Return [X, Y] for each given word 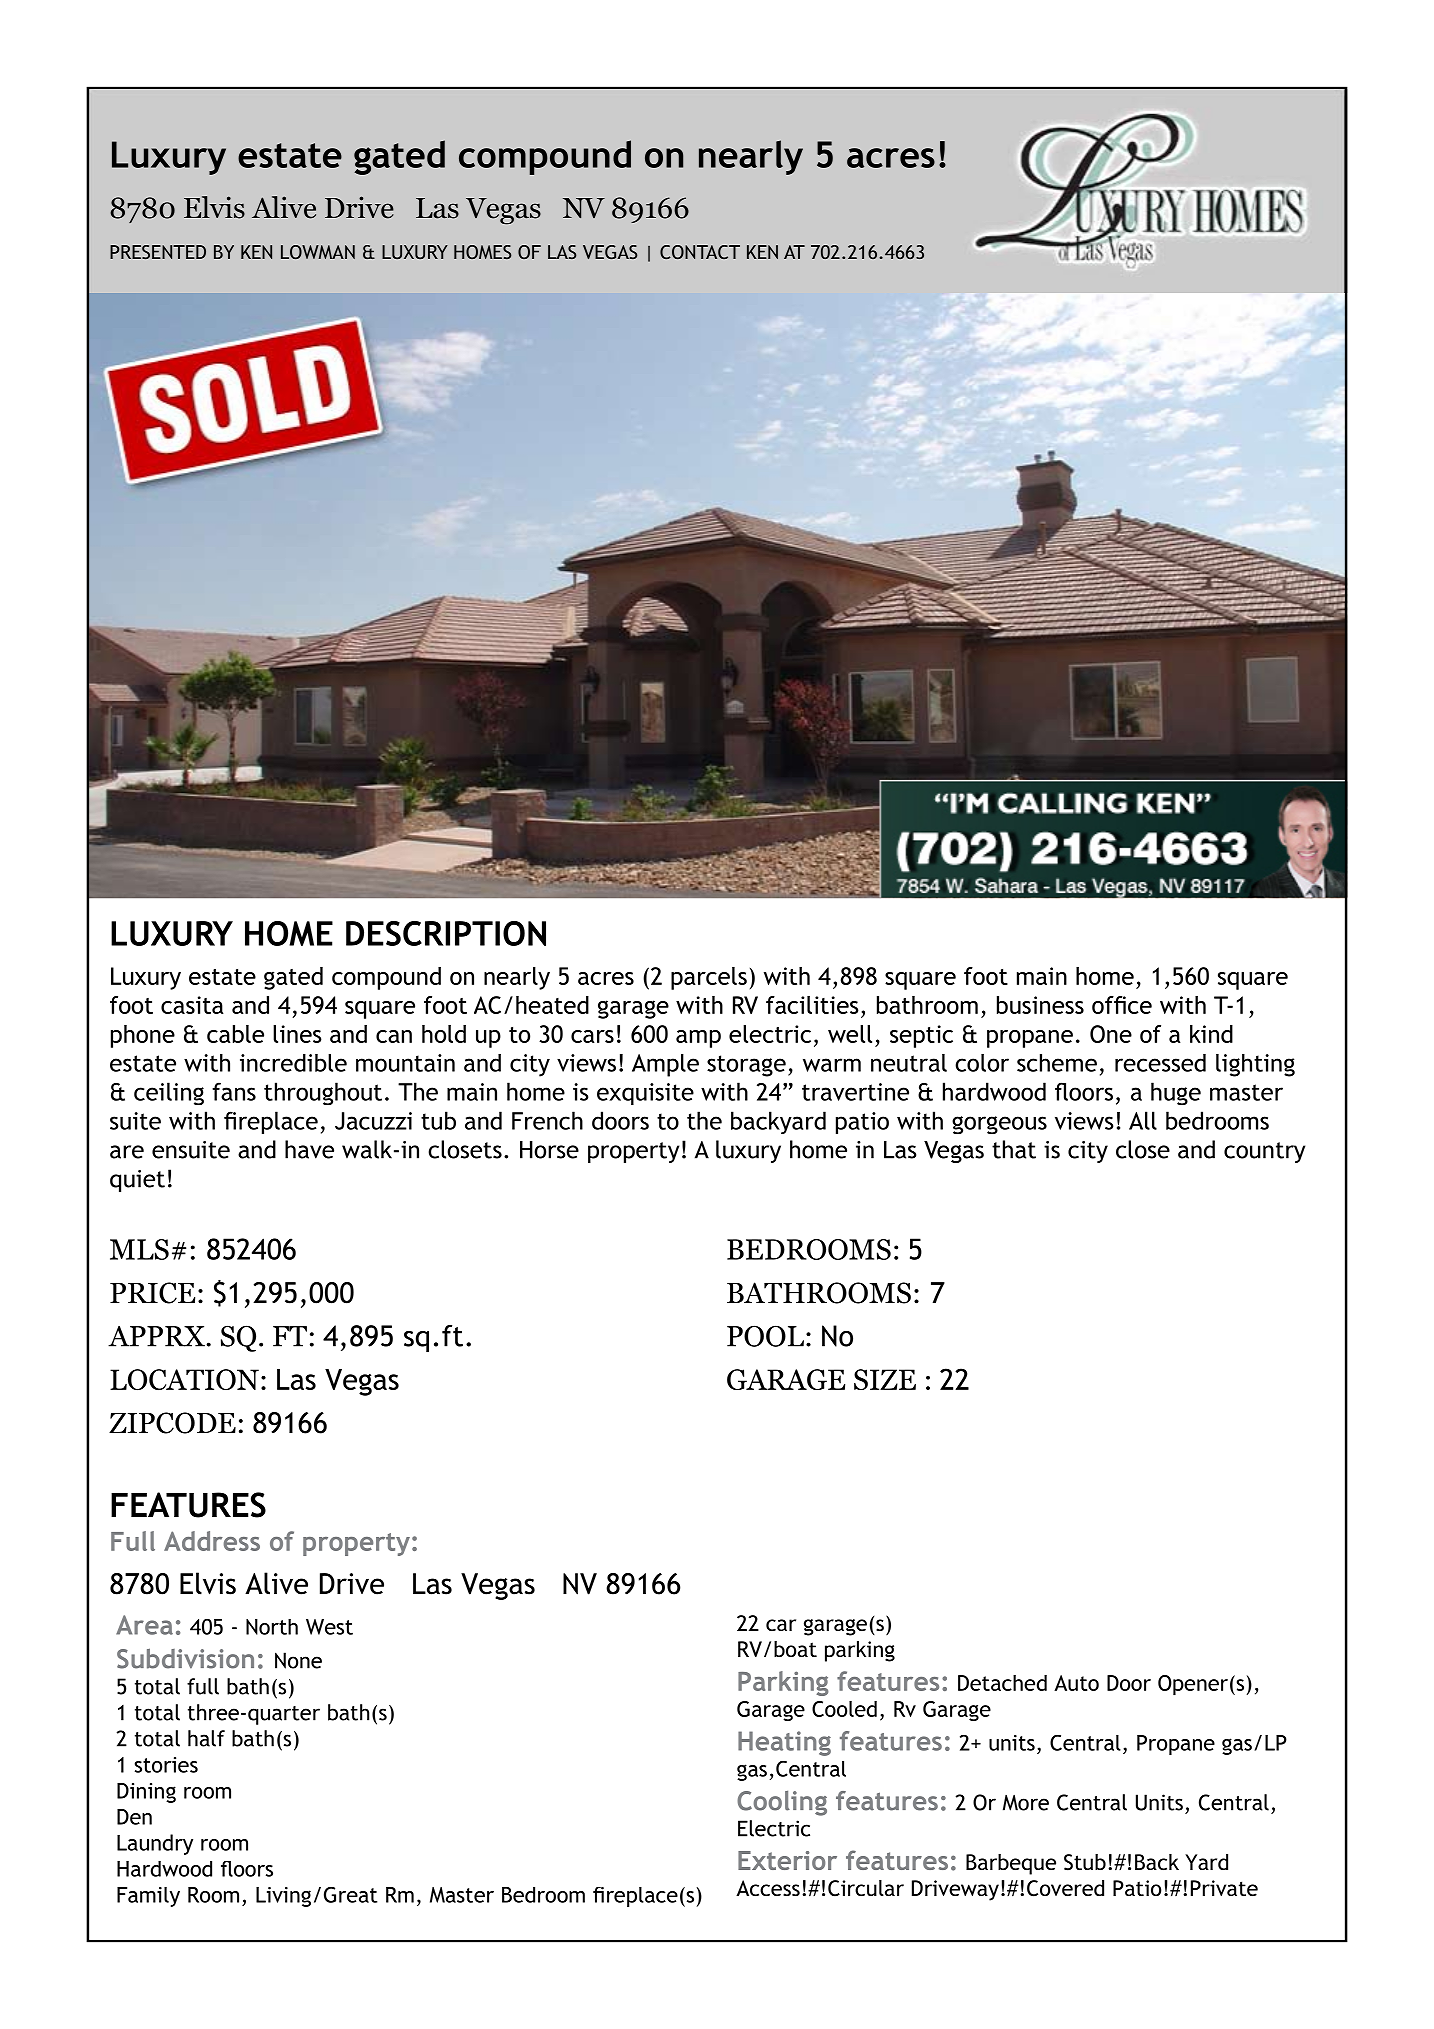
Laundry [155, 1844]
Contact [700, 252]
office [1122, 1005]
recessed [1160, 1063]
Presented [158, 252]
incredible [293, 1063]
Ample [665, 1065]
